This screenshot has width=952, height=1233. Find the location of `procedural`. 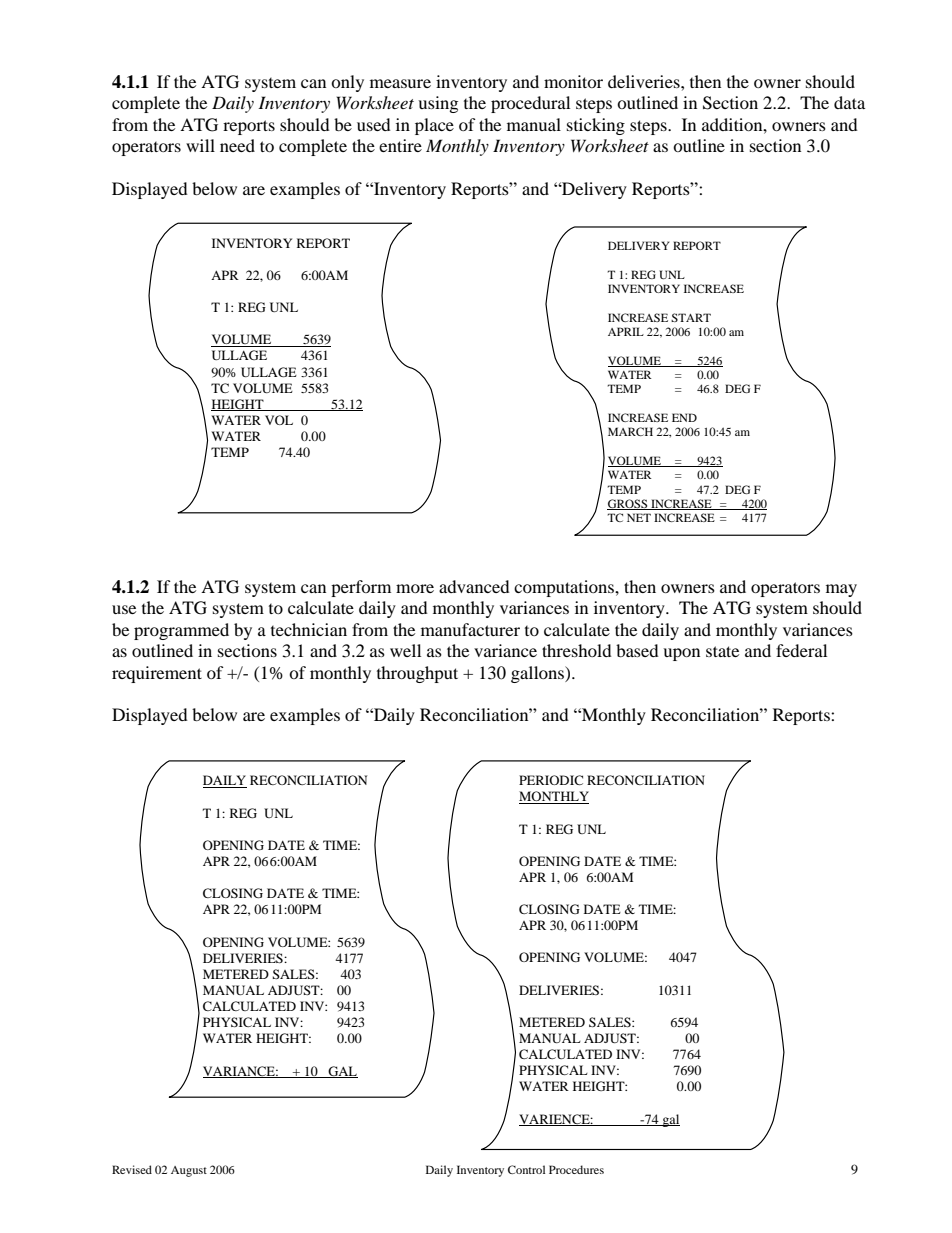

procedural is located at coordinates (530, 104).
